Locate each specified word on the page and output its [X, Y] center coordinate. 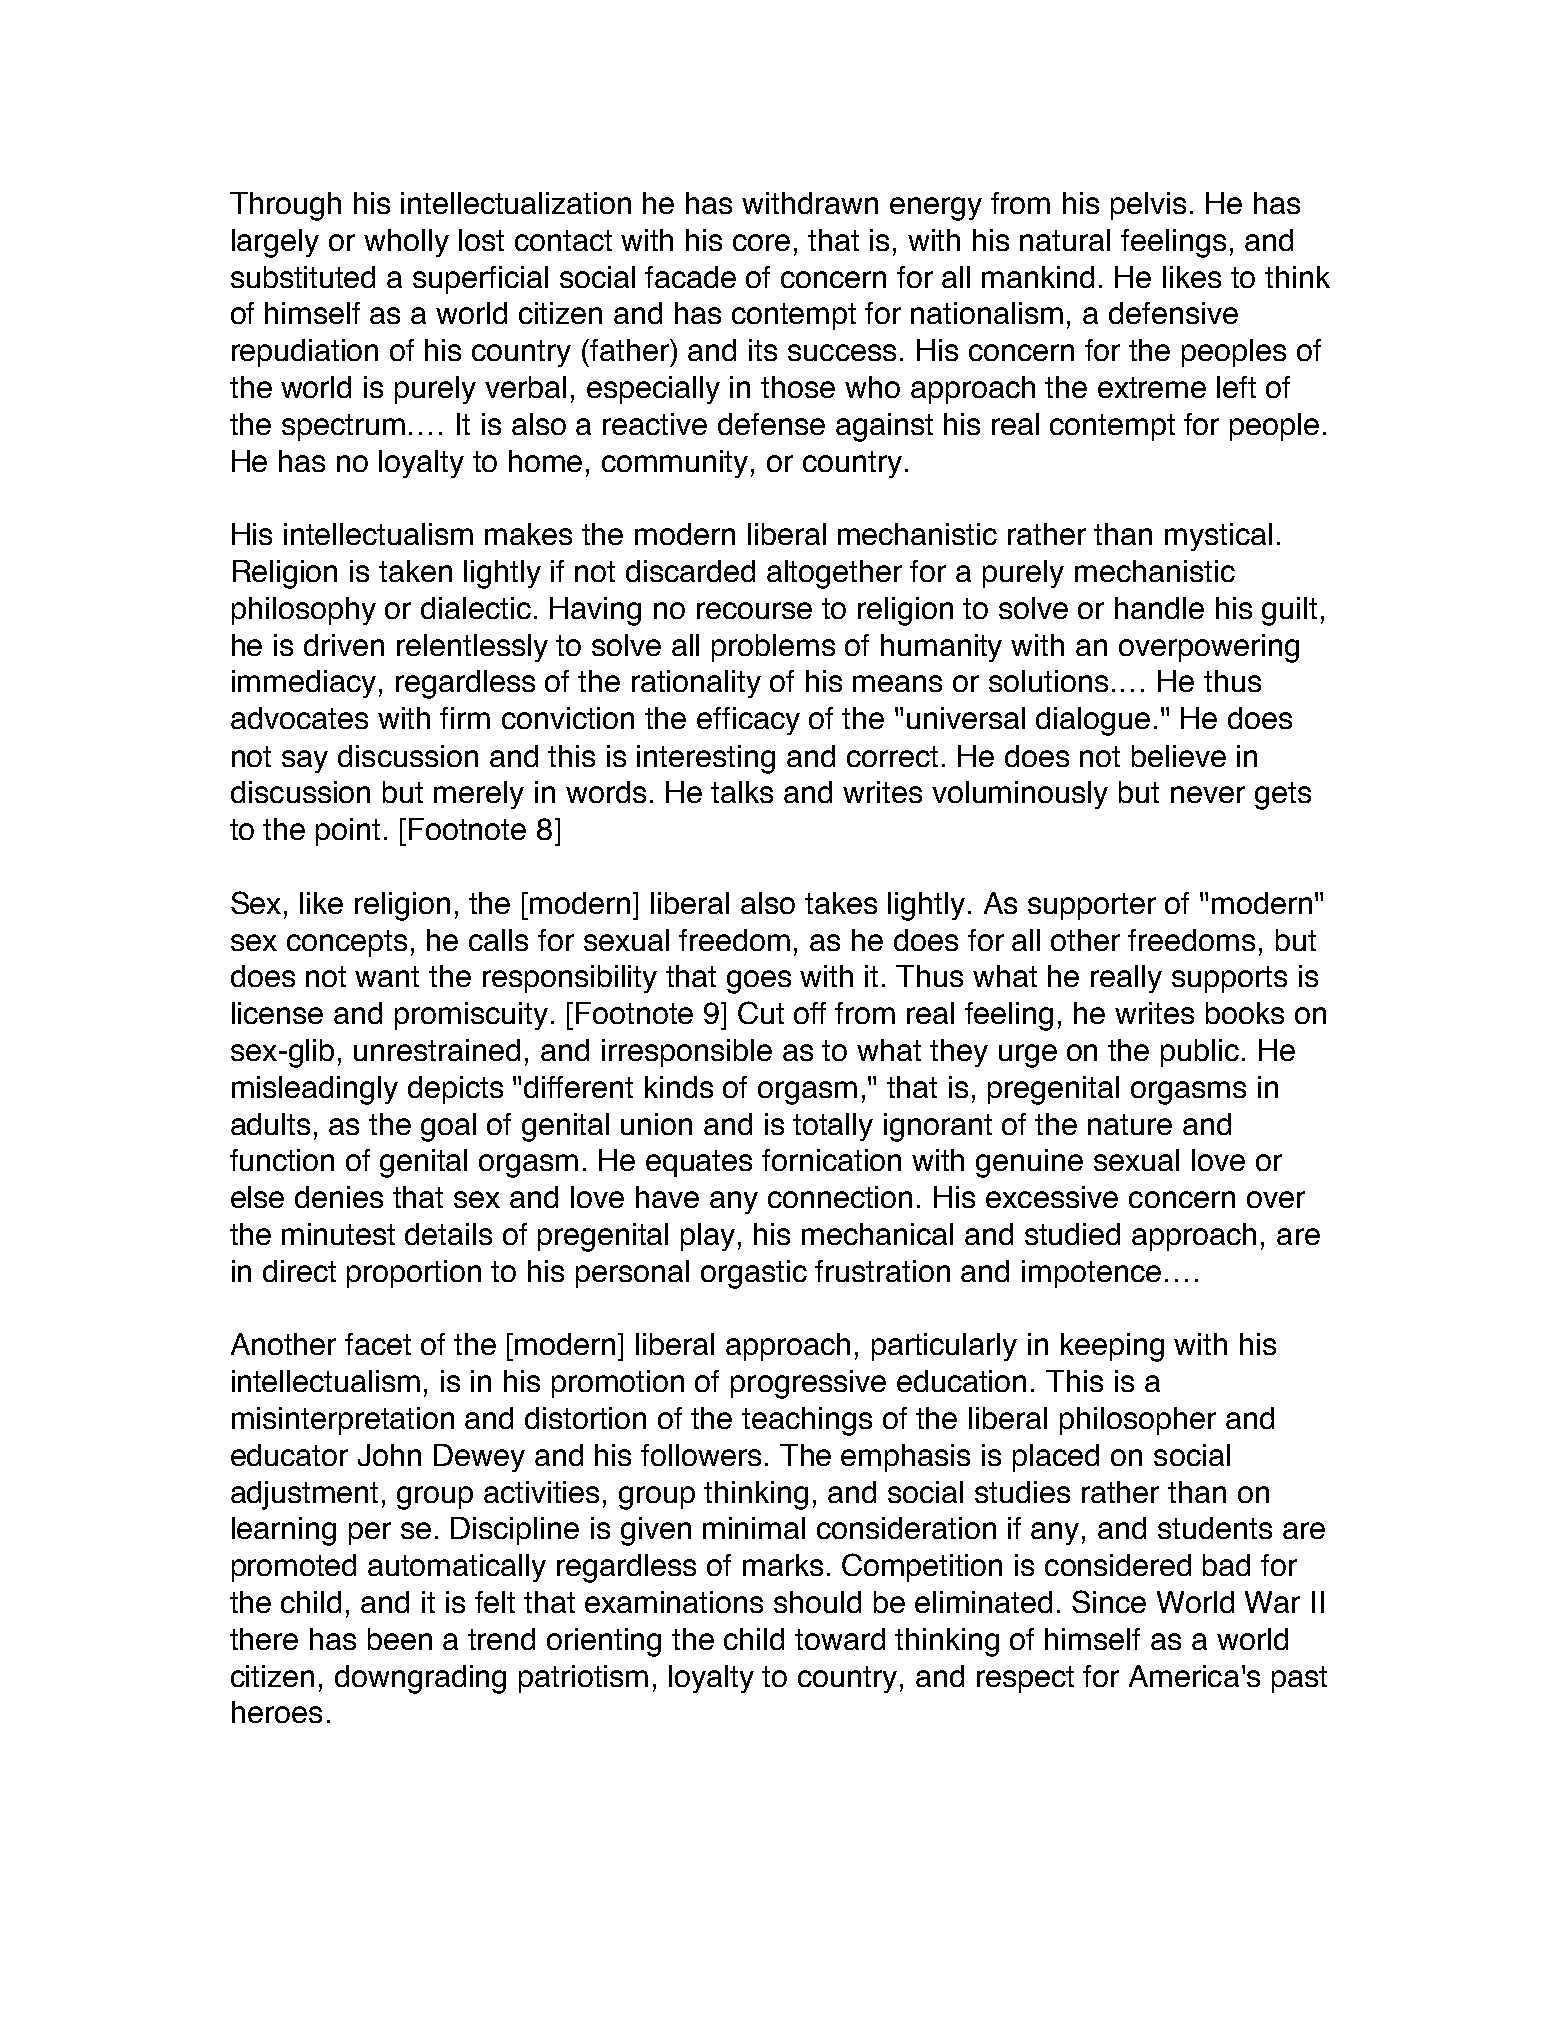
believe [1179, 756]
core [761, 242]
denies [339, 1197]
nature [1130, 1124]
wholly [406, 243]
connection [840, 1197]
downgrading [420, 1679]
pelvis [1148, 206]
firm [465, 718]
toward [840, 1639]
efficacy [748, 721]
